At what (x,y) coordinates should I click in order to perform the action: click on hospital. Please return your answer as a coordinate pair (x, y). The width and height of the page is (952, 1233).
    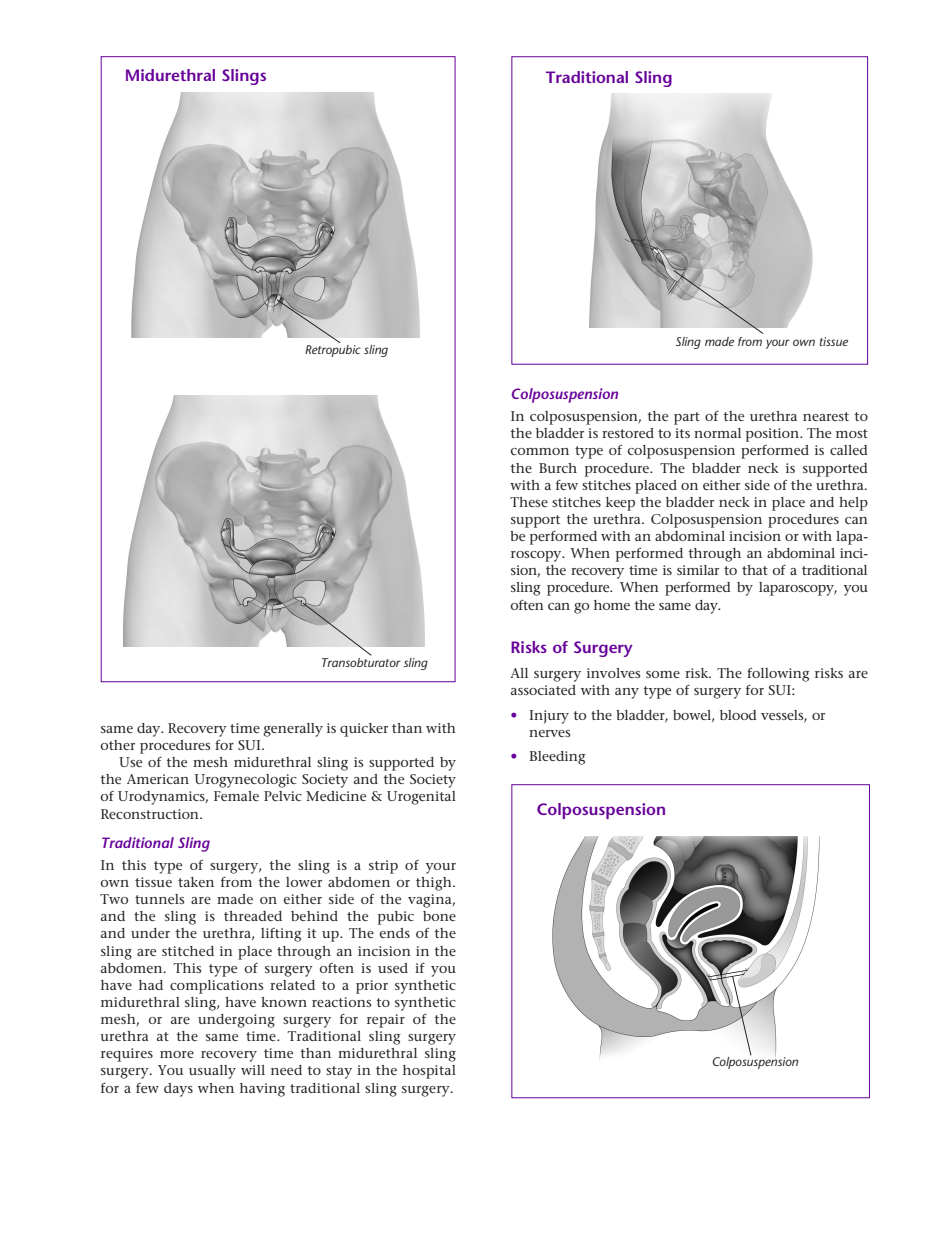
    Looking at the image, I should click on (429, 1072).
